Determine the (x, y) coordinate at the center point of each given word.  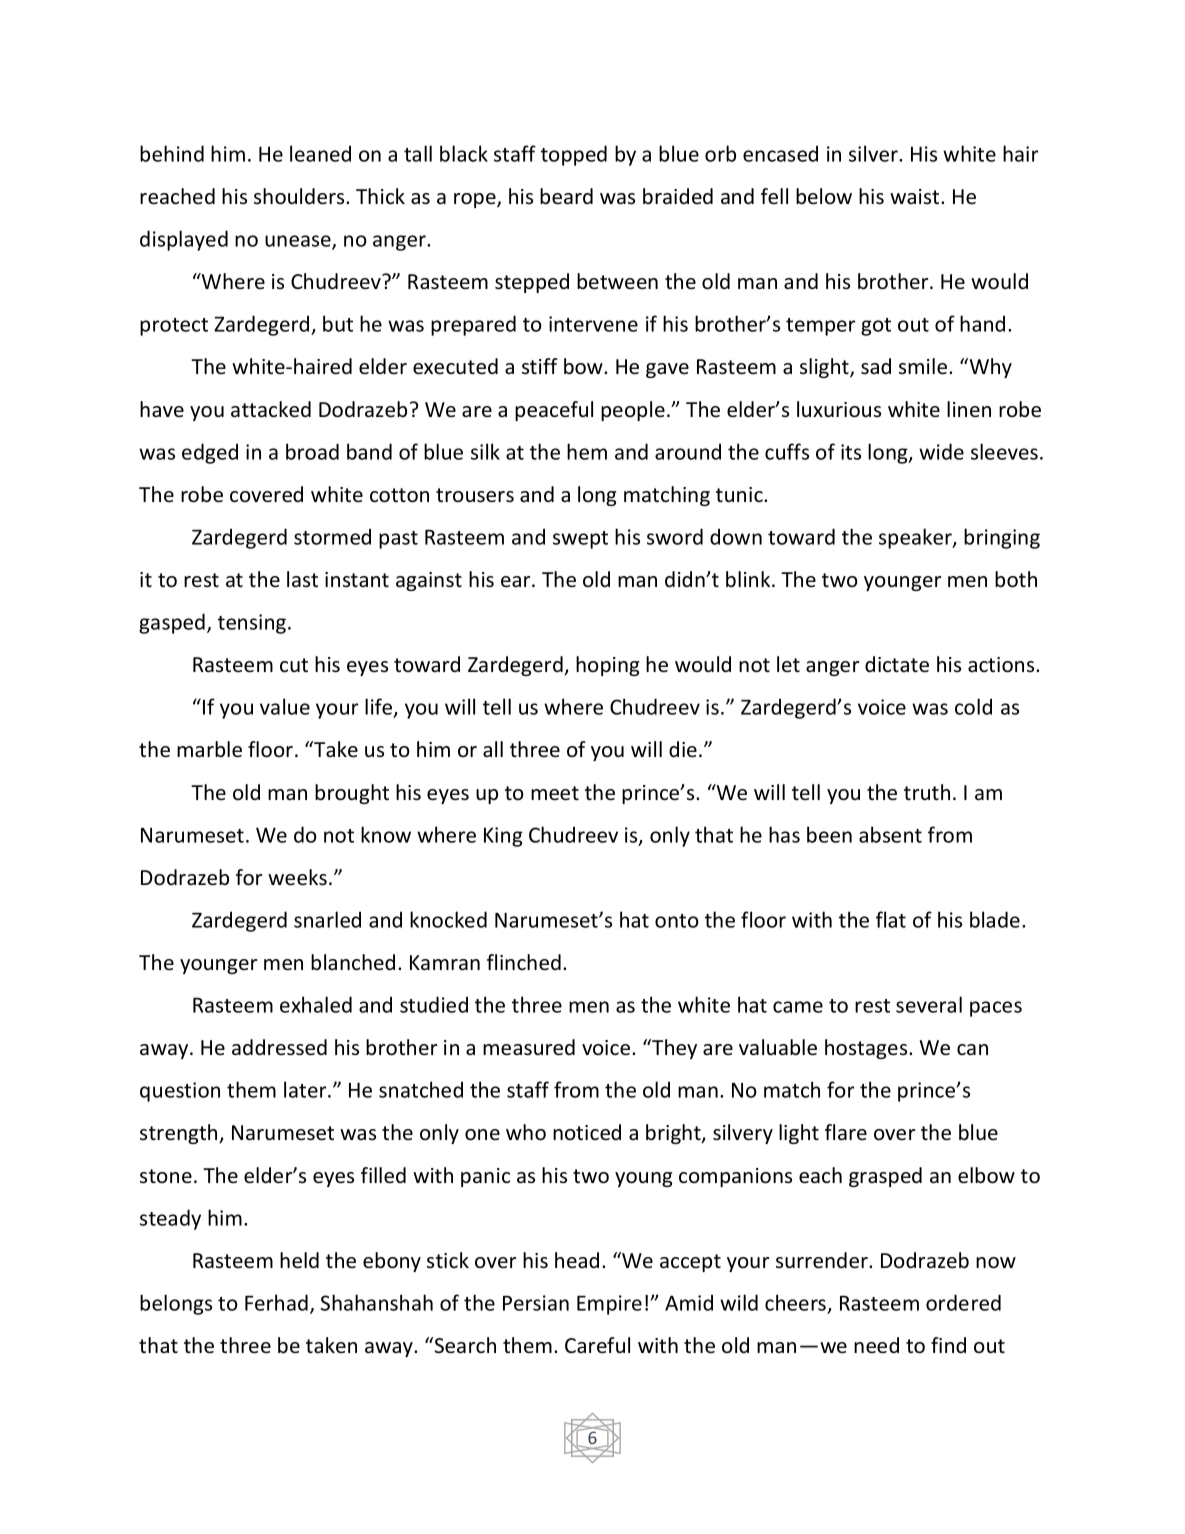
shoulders (300, 196)
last (302, 579)
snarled (327, 919)
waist (916, 196)
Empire (609, 1305)
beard (566, 196)
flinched (524, 962)
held (299, 1260)
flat (891, 919)
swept (580, 540)
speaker (916, 538)
